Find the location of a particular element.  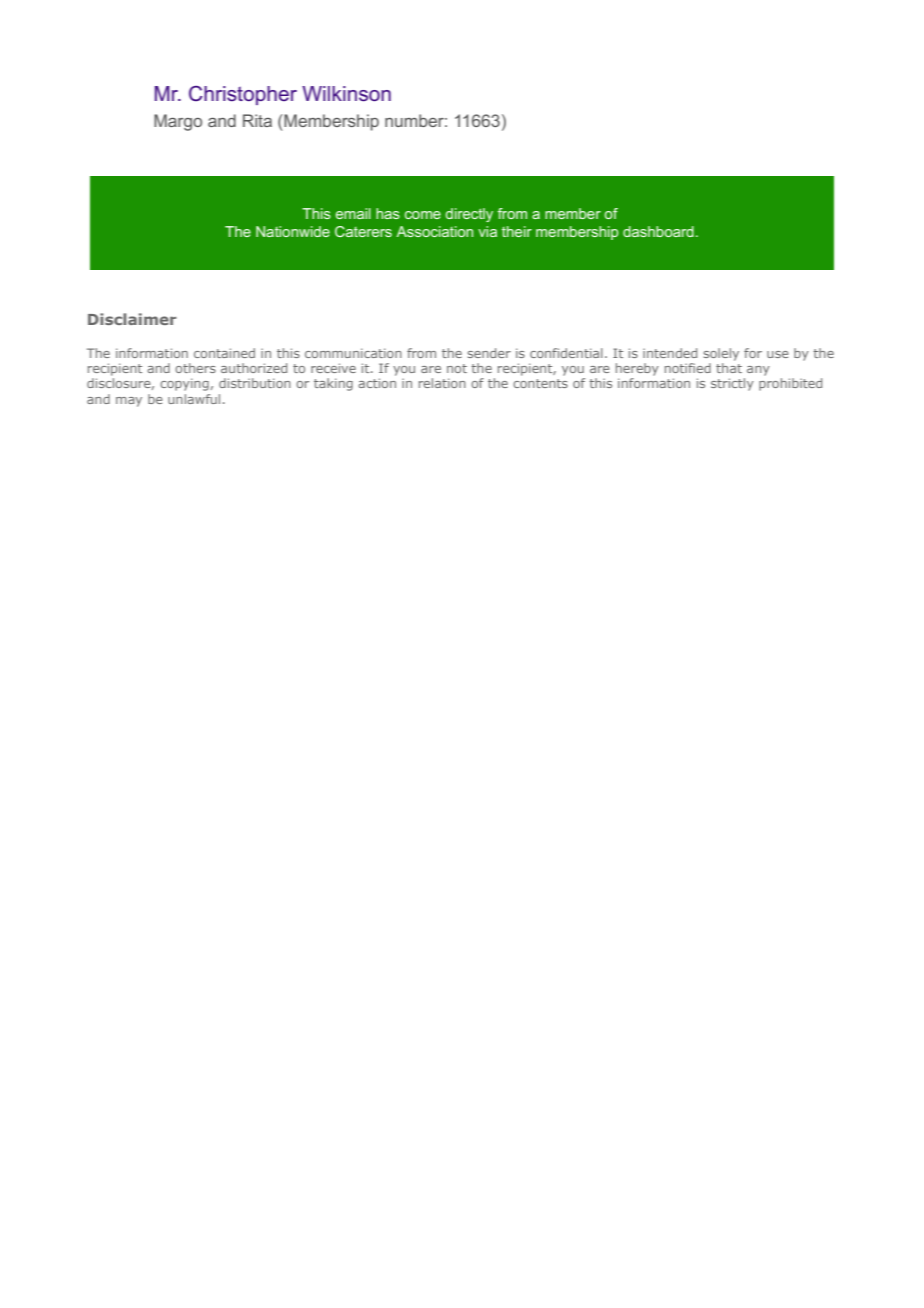

relation is located at coordinates (442, 383).
